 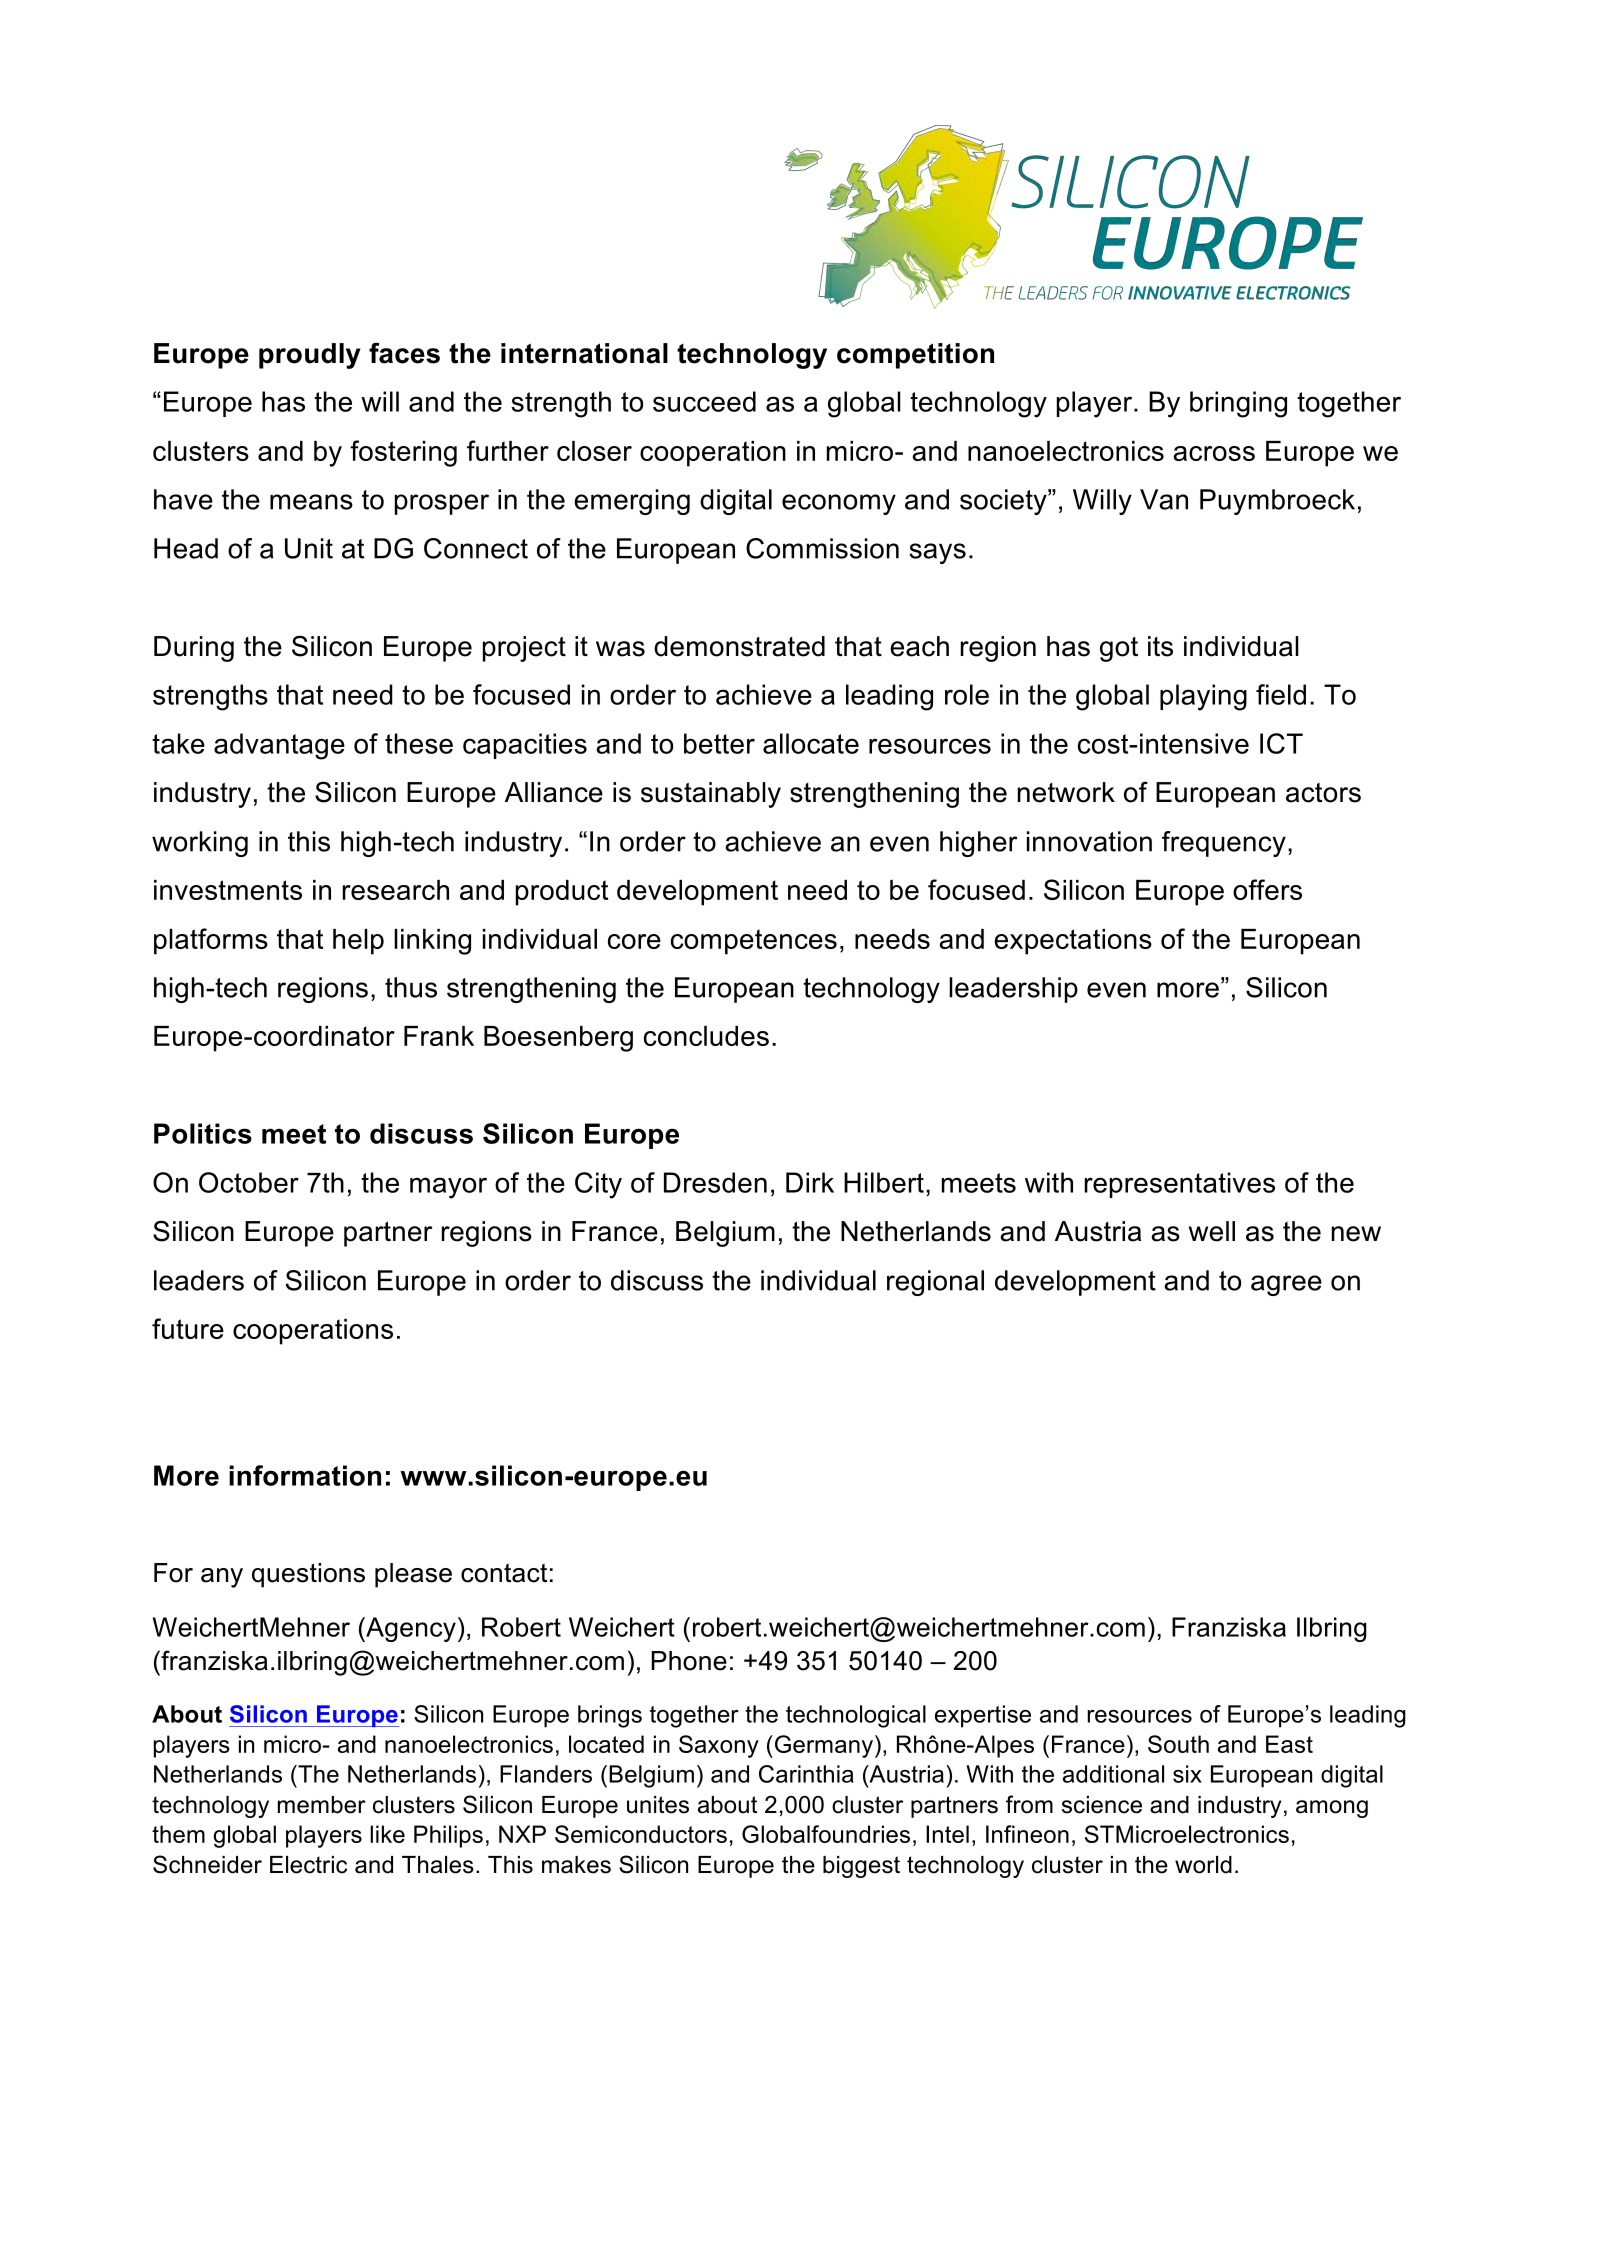 I want to click on member, so click(x=322, y=1805).
